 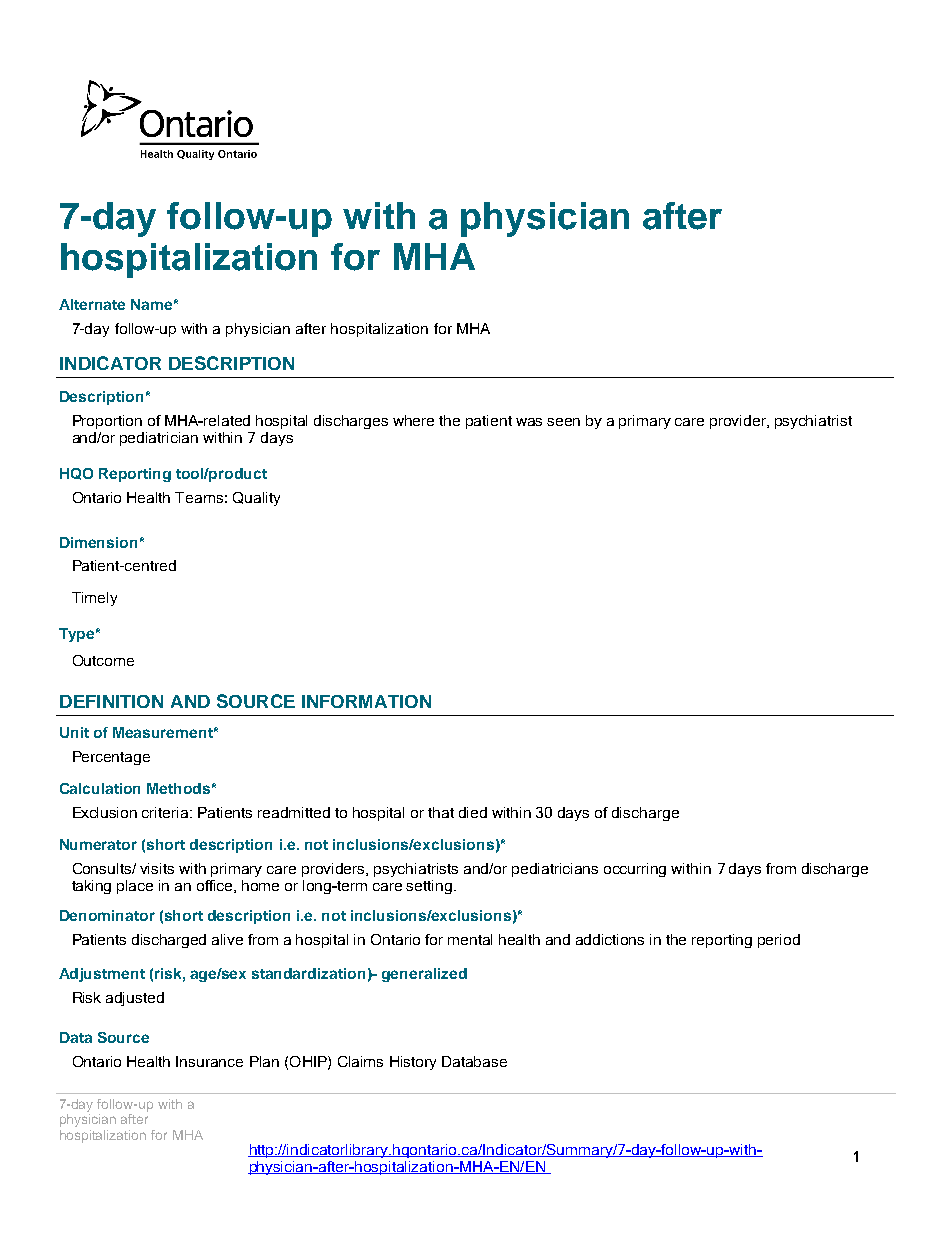 I want to click on setting, so click(x=430, y=887).
